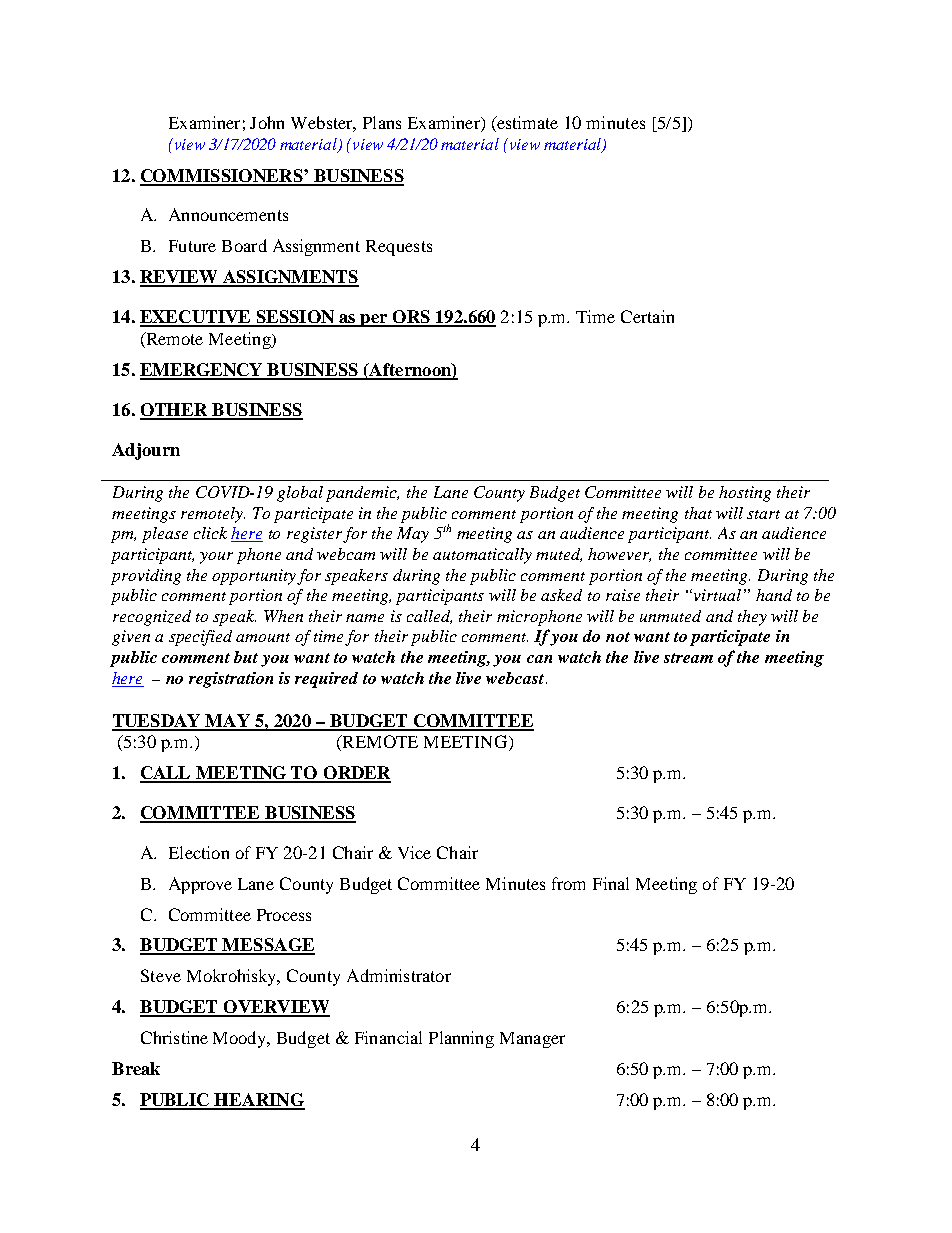  I want to click on Moody, so click(241, 1039).
